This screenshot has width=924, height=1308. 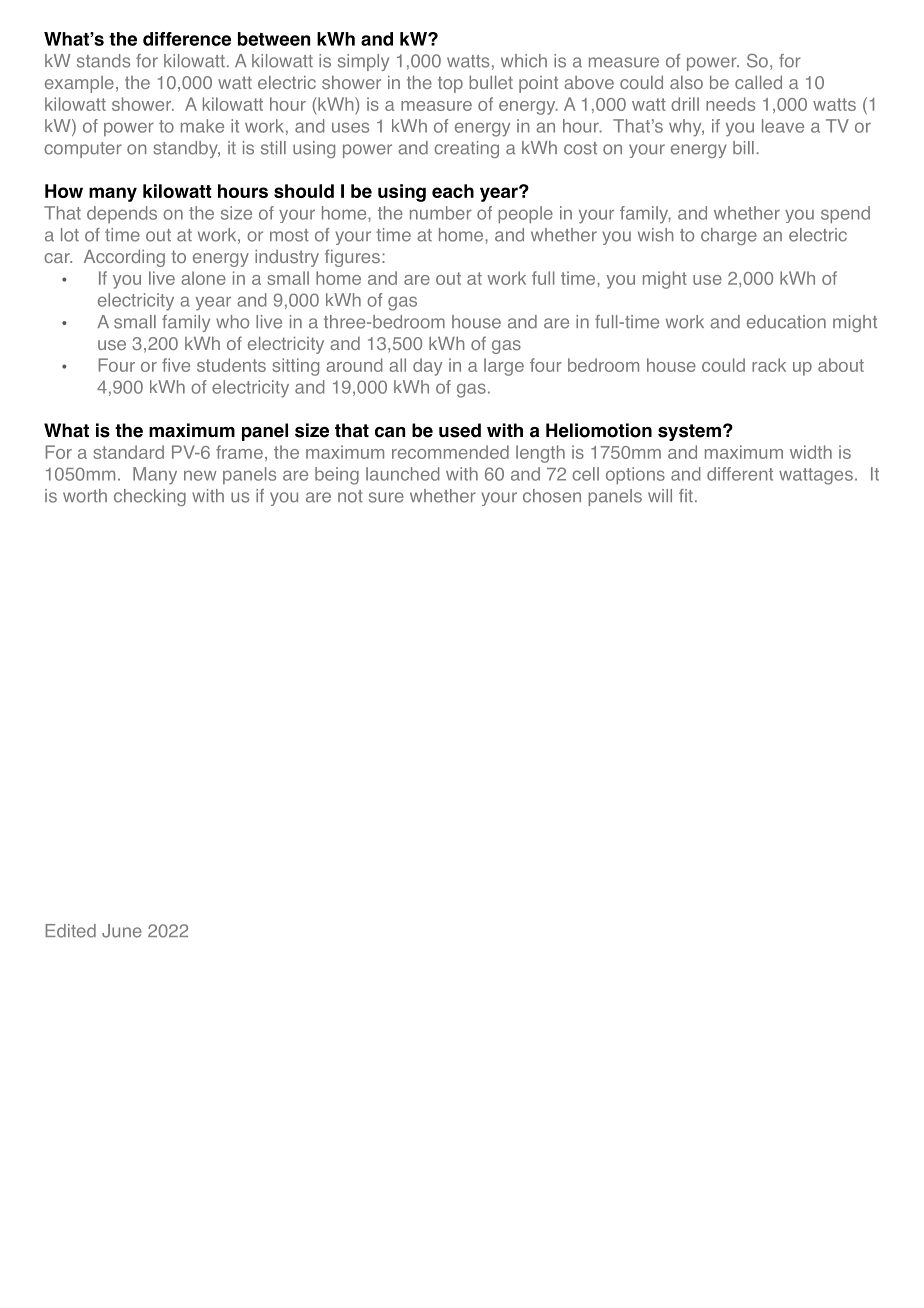 What do you see at coordinates (428, 367) in the screenshot?
I see `day` at bounding box center [428, 367].
